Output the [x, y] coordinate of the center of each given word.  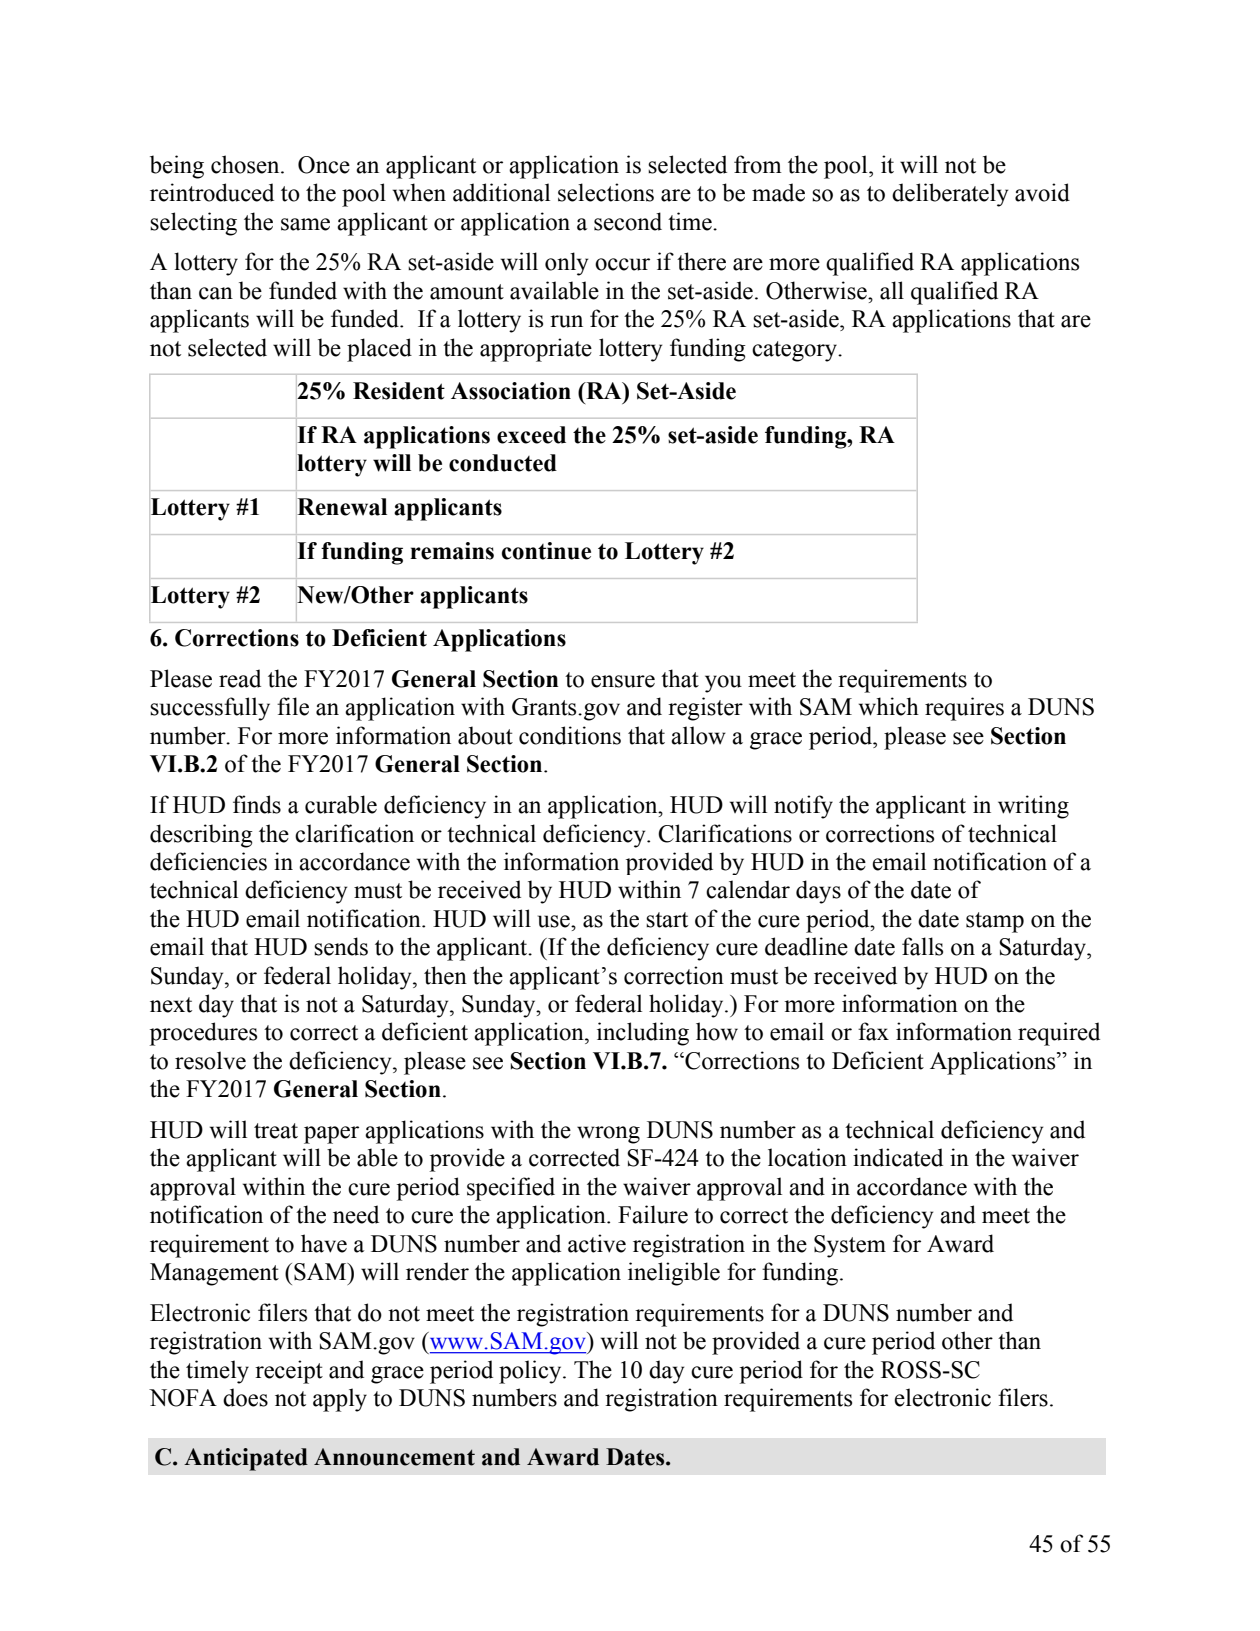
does [245, 1397]
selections [606, 192]
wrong [608, 1135]
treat [276, 1131]
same [305, 224]
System [850, 1246]
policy [531, 1372]
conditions [570, 735]
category [795, 351]
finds [257, 804]
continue [546, 551]
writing [1033, 807]
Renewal [341, 507]
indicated [898, 1157]
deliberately [950, 195]
